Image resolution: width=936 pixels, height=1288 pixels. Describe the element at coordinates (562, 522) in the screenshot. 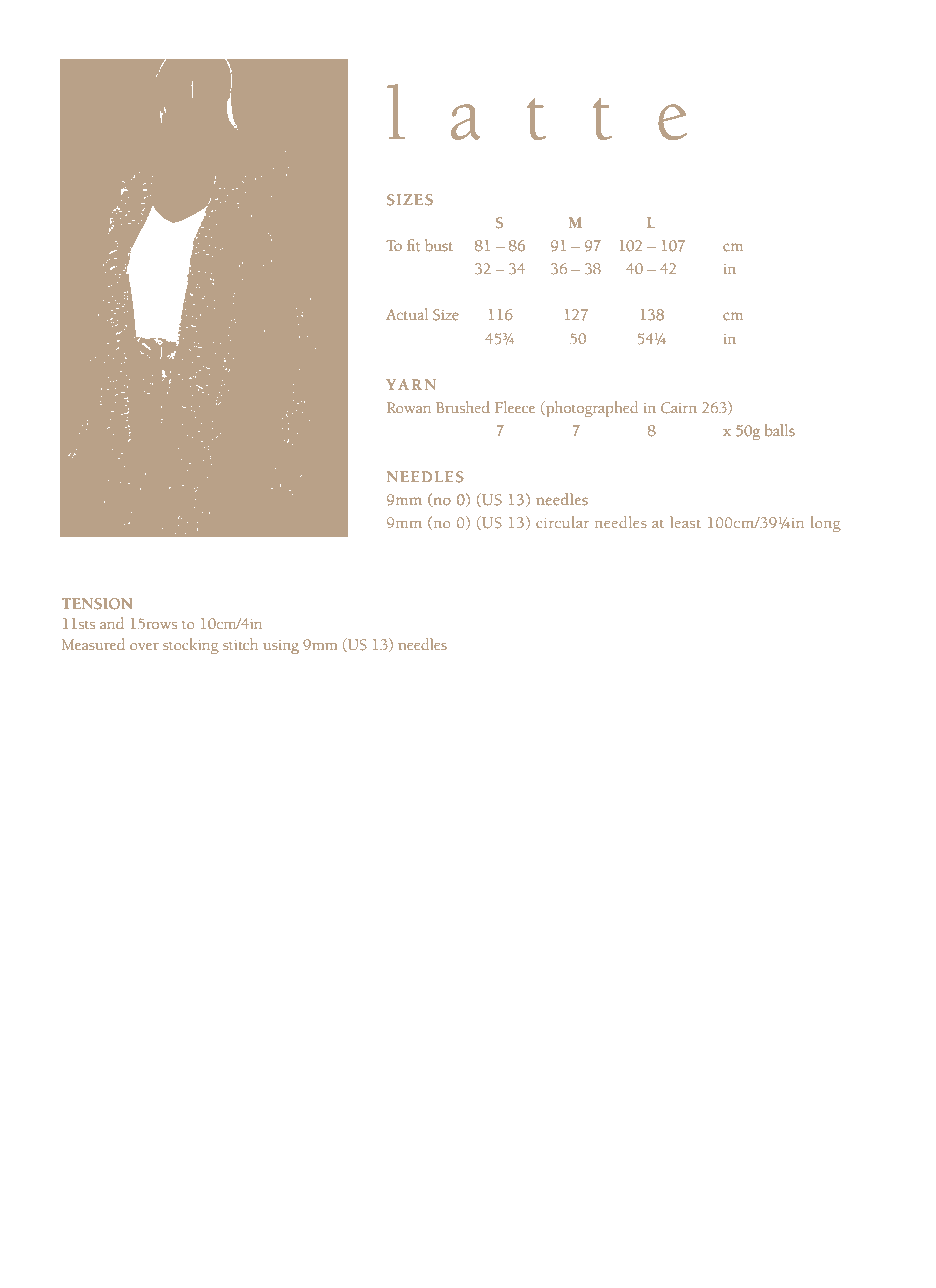

I see `circular` at that location.
